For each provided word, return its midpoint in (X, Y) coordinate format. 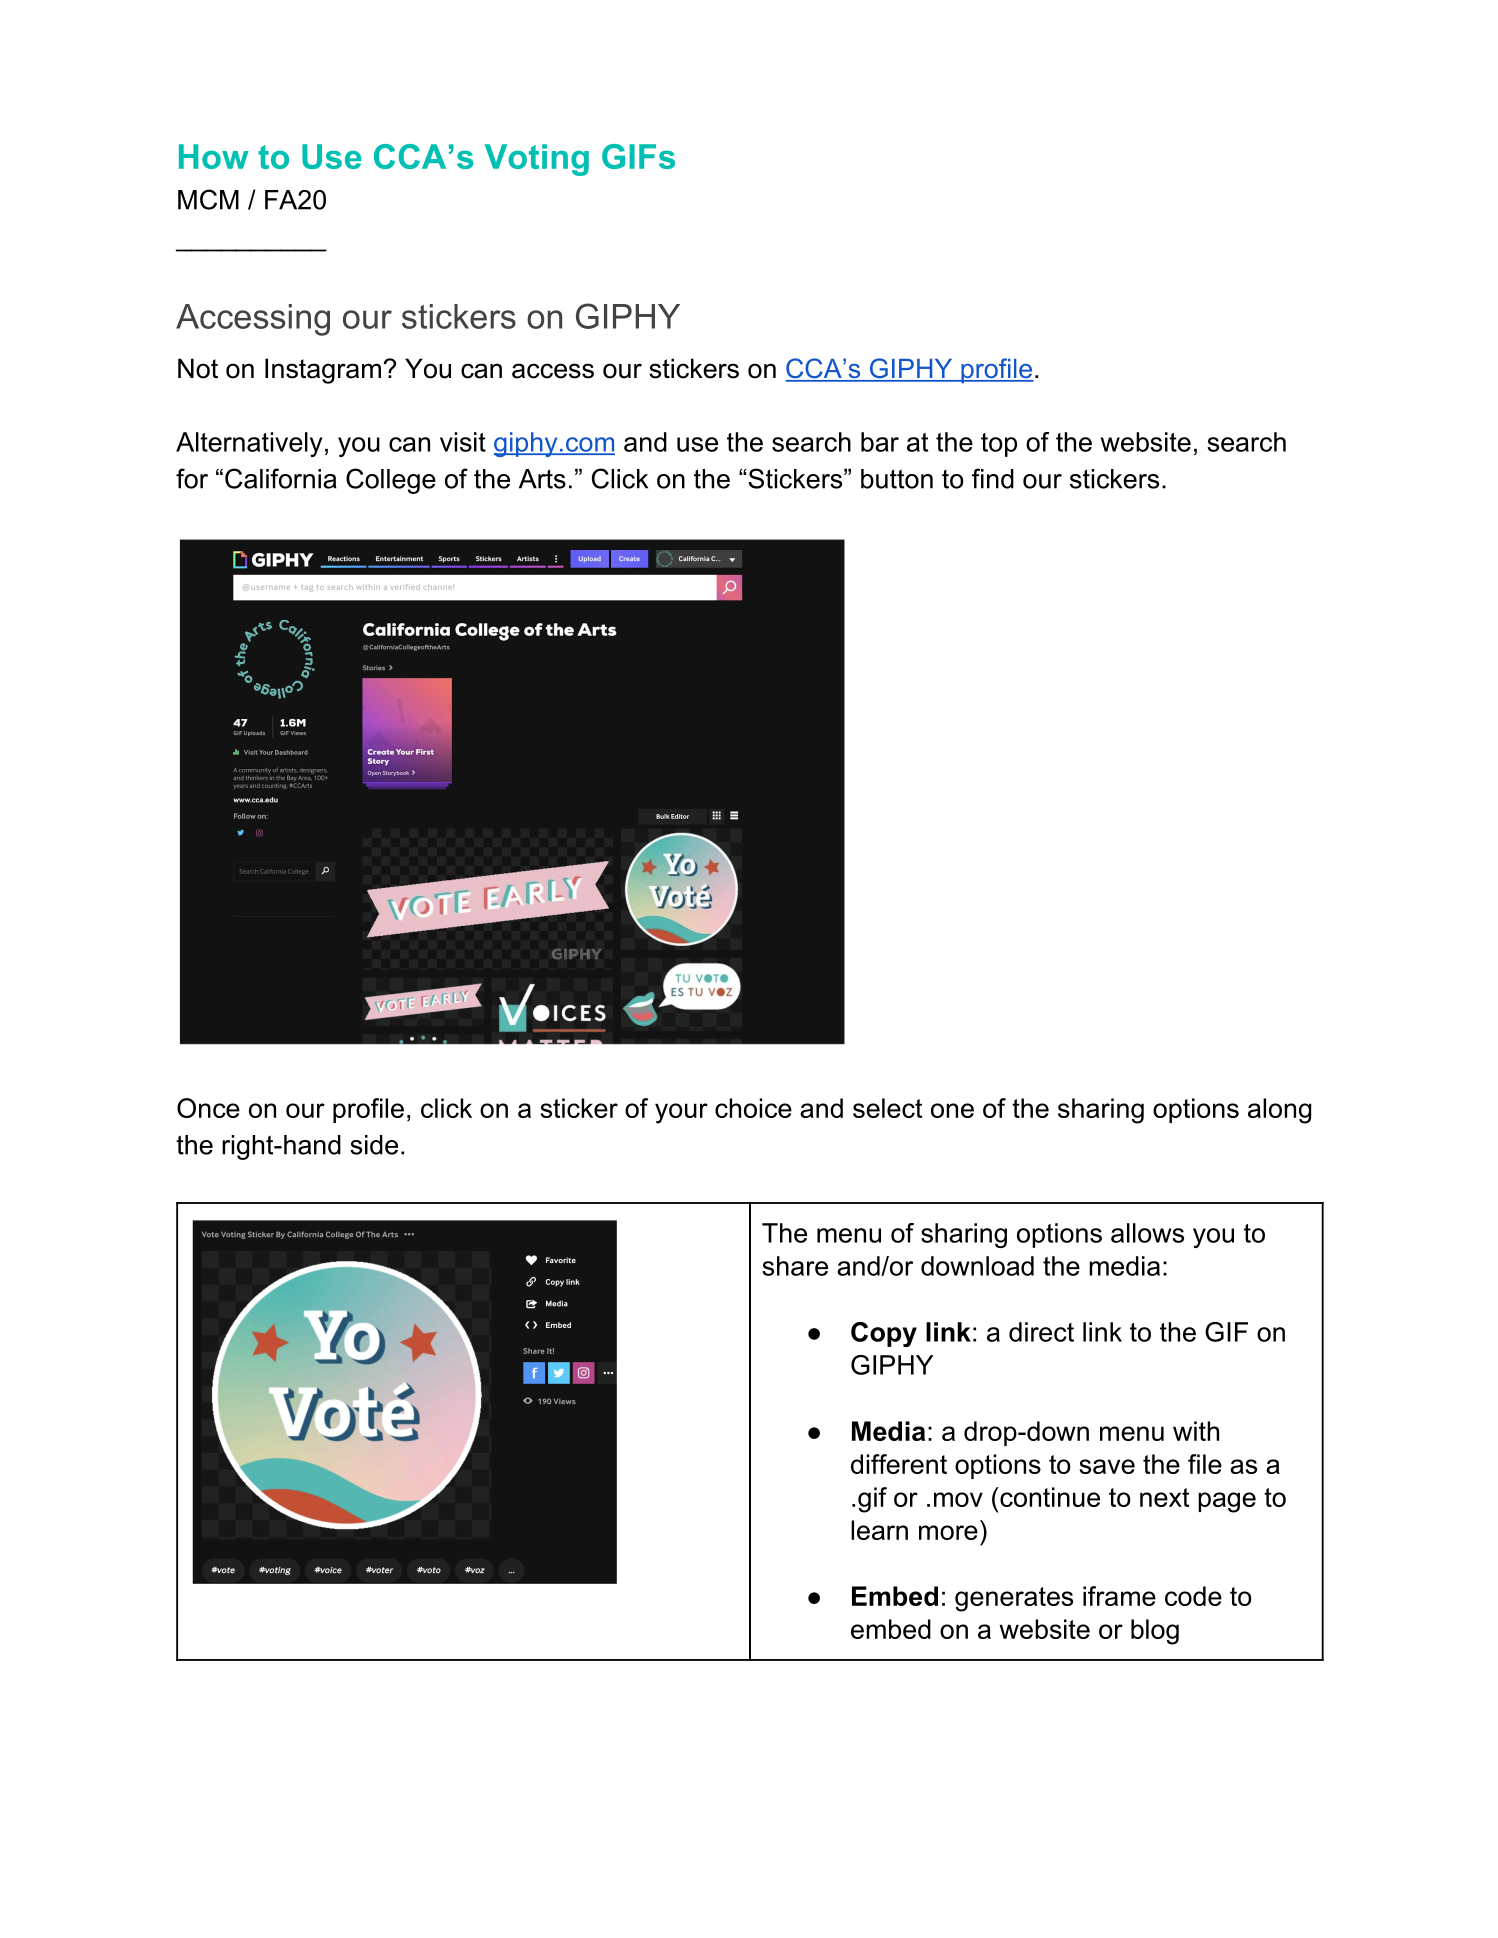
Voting (537, 160)
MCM (208, 199)
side (374, 1145)
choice (753, 1108)
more (948, 1532)
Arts (542, 479)
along (1279, 1111)
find (993, 478)
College (391, 481)
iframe (1119, 1596)
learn (879, 1530)
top (999, 445)
